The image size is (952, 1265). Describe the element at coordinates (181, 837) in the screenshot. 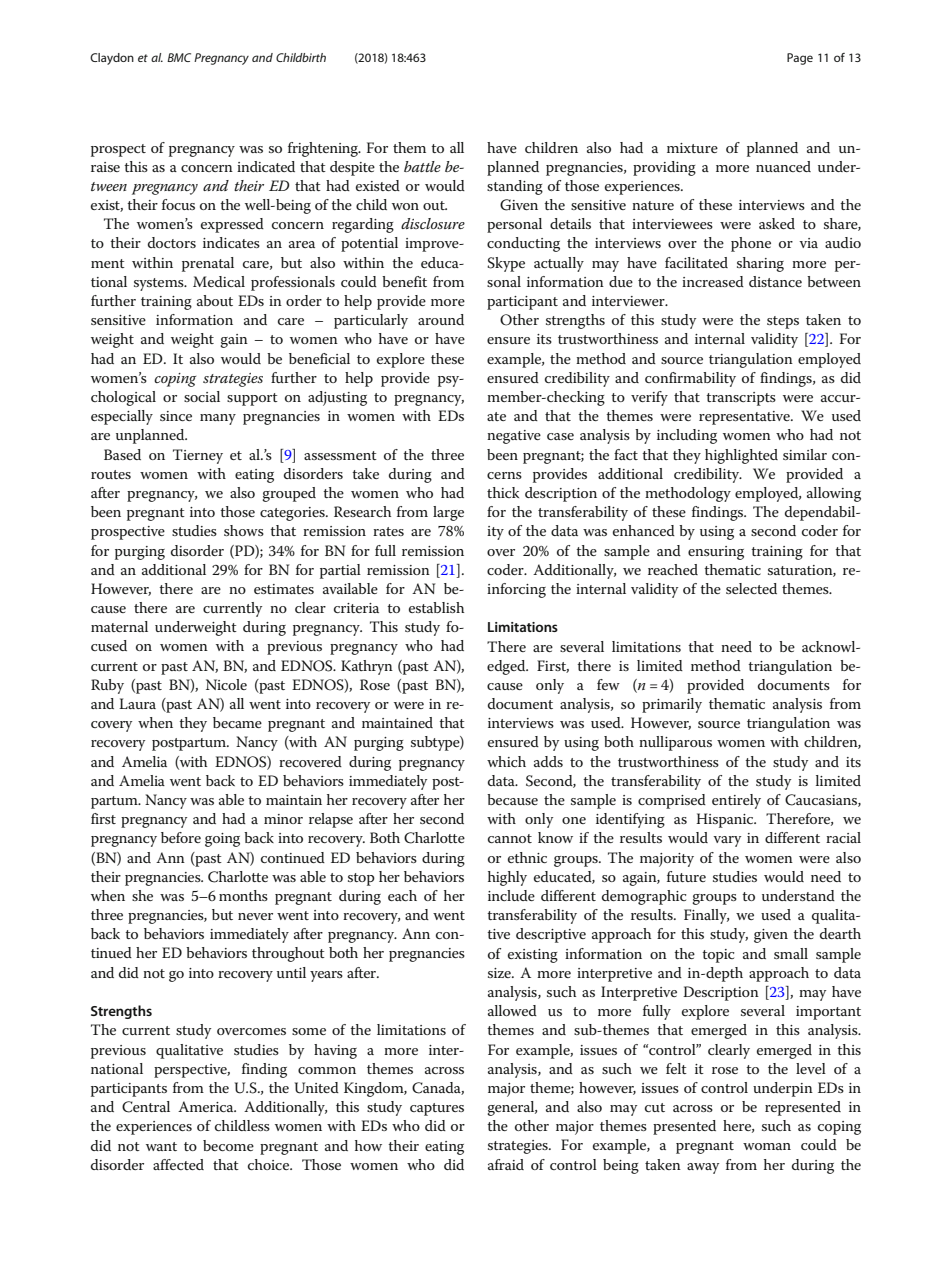

I see `before` at that location.
